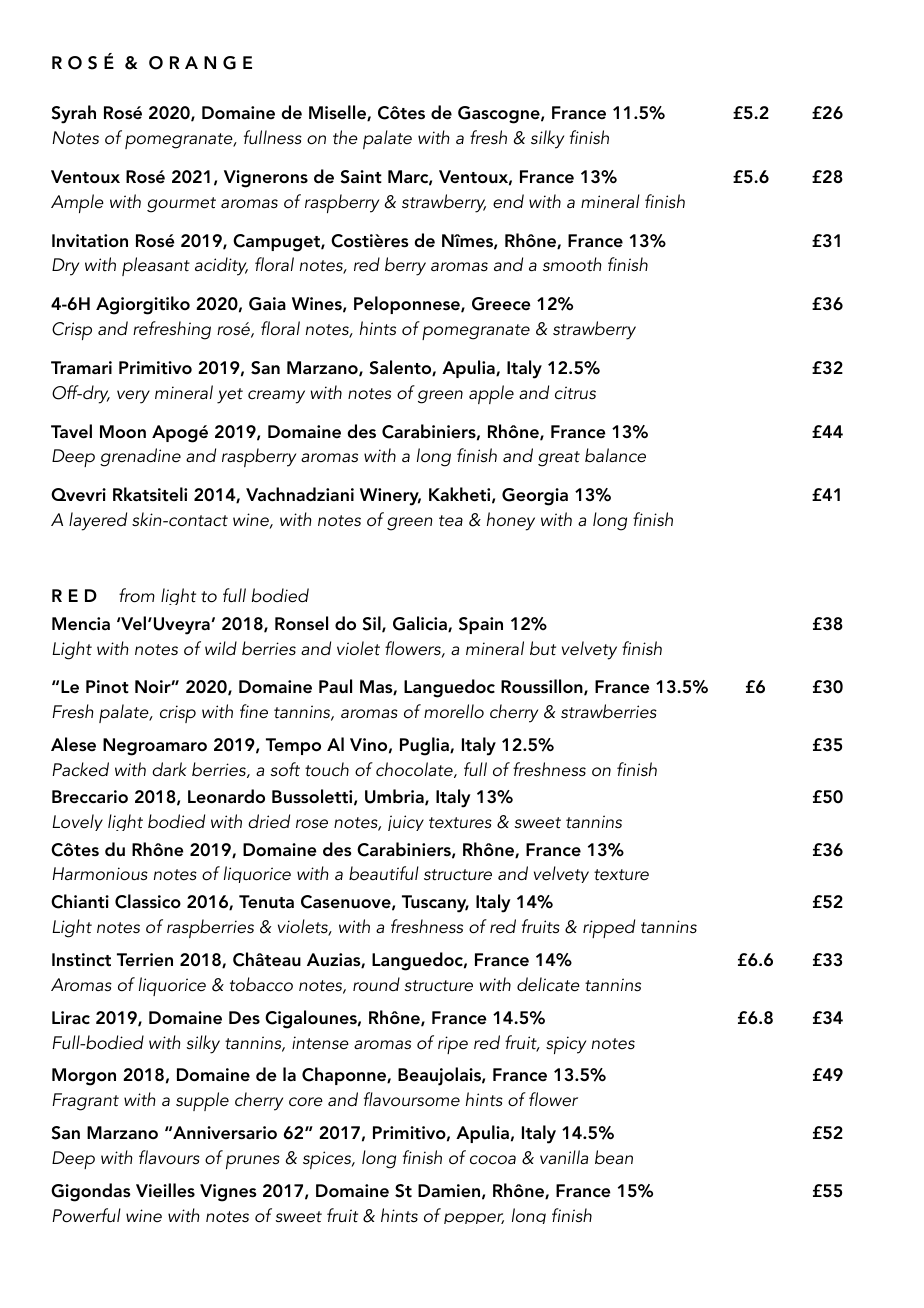 The image size is (924, 1308). I want to click on Powerful, so click(86, 1215).
